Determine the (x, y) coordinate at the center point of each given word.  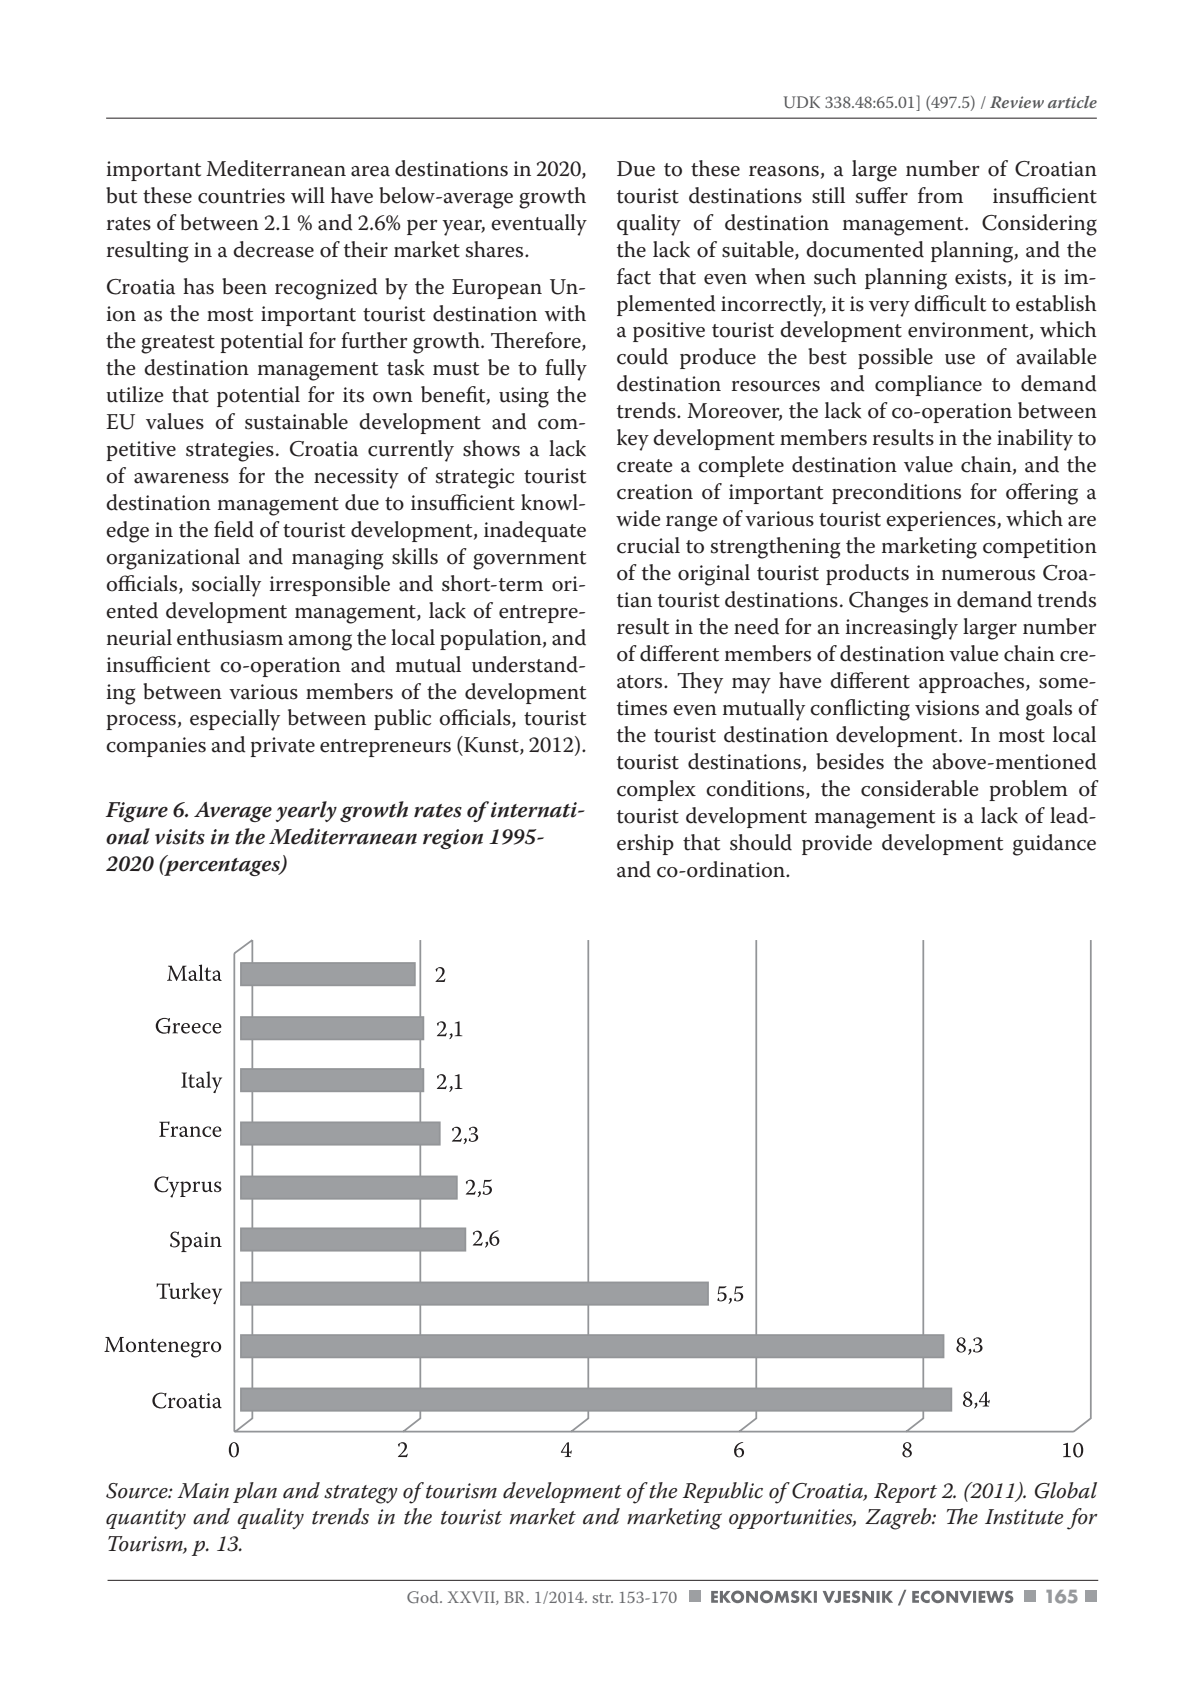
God (424, 1597)
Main (203, 1491)
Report (905, 1493)
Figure (137, 812)
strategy (361, 1494)
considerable (920, 788)
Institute (1024, 1517)
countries (241, 196)
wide (638, 518)
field (234, 529)
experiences (942, 521)
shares (496, 249)
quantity (146, 1519)
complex (656, 790)
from (940, 195)
